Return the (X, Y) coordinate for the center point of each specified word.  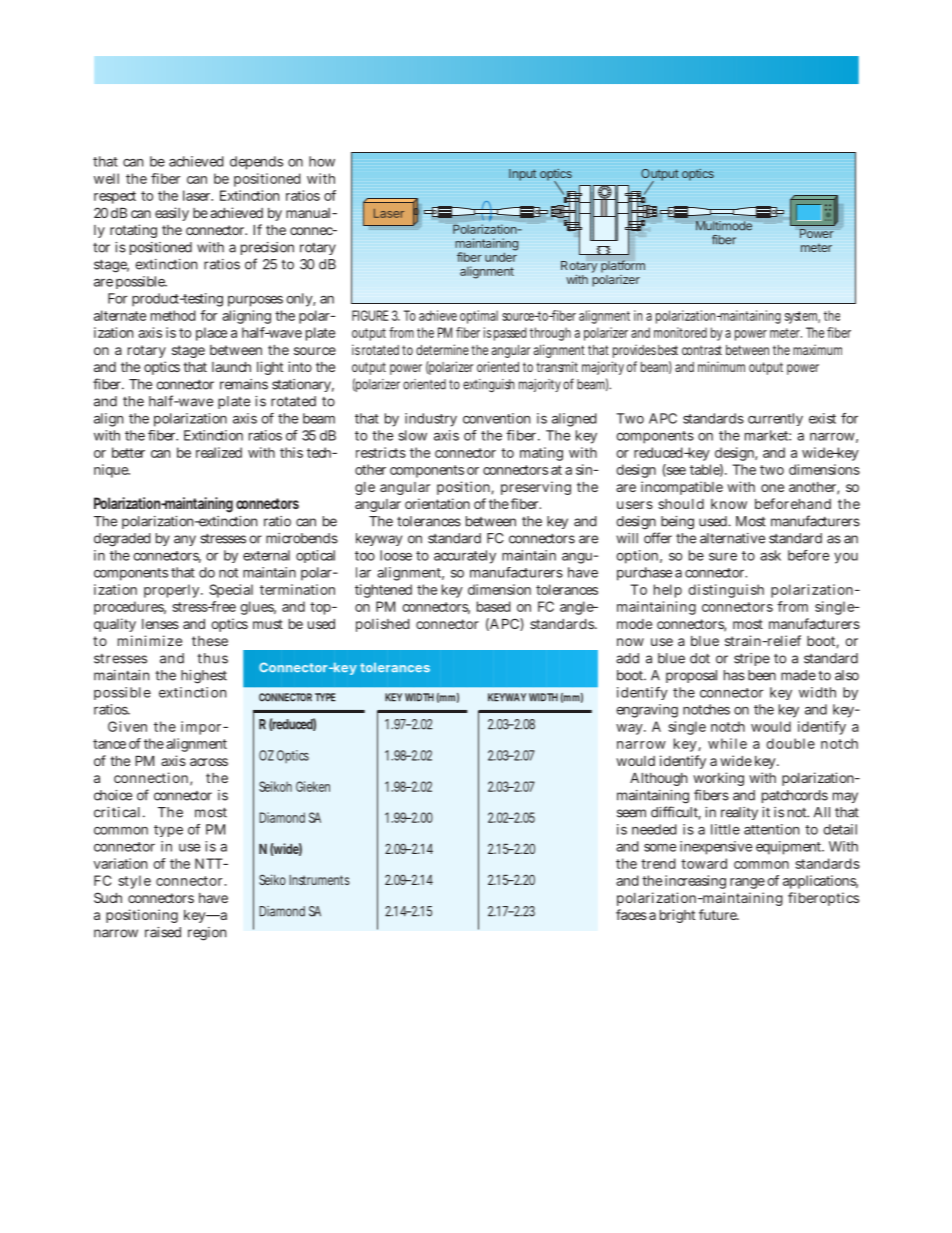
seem (631, 813)
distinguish (726, 591)
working (718, 779)
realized (219, 452)
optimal (479, 317)
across (209, 762)
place (211, 334)
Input (522, 175)
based (494, 606)
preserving (536, 488)
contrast (702, 350)
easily (172, 214)
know (729, 504)
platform (623, 266)
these (210, 641)
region (207, 934)
